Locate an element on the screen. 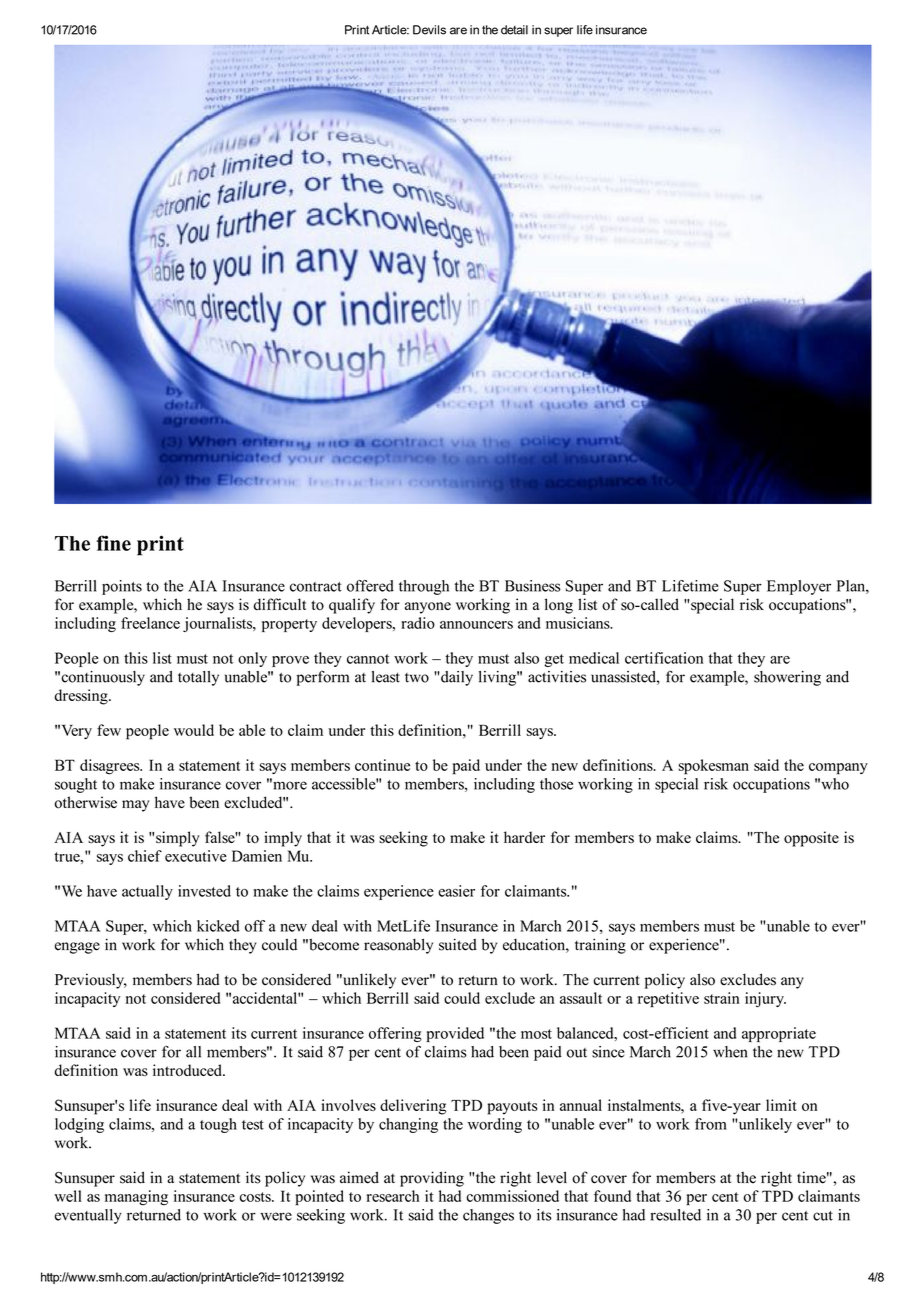  Employer is located at coordinates (799, 587).
